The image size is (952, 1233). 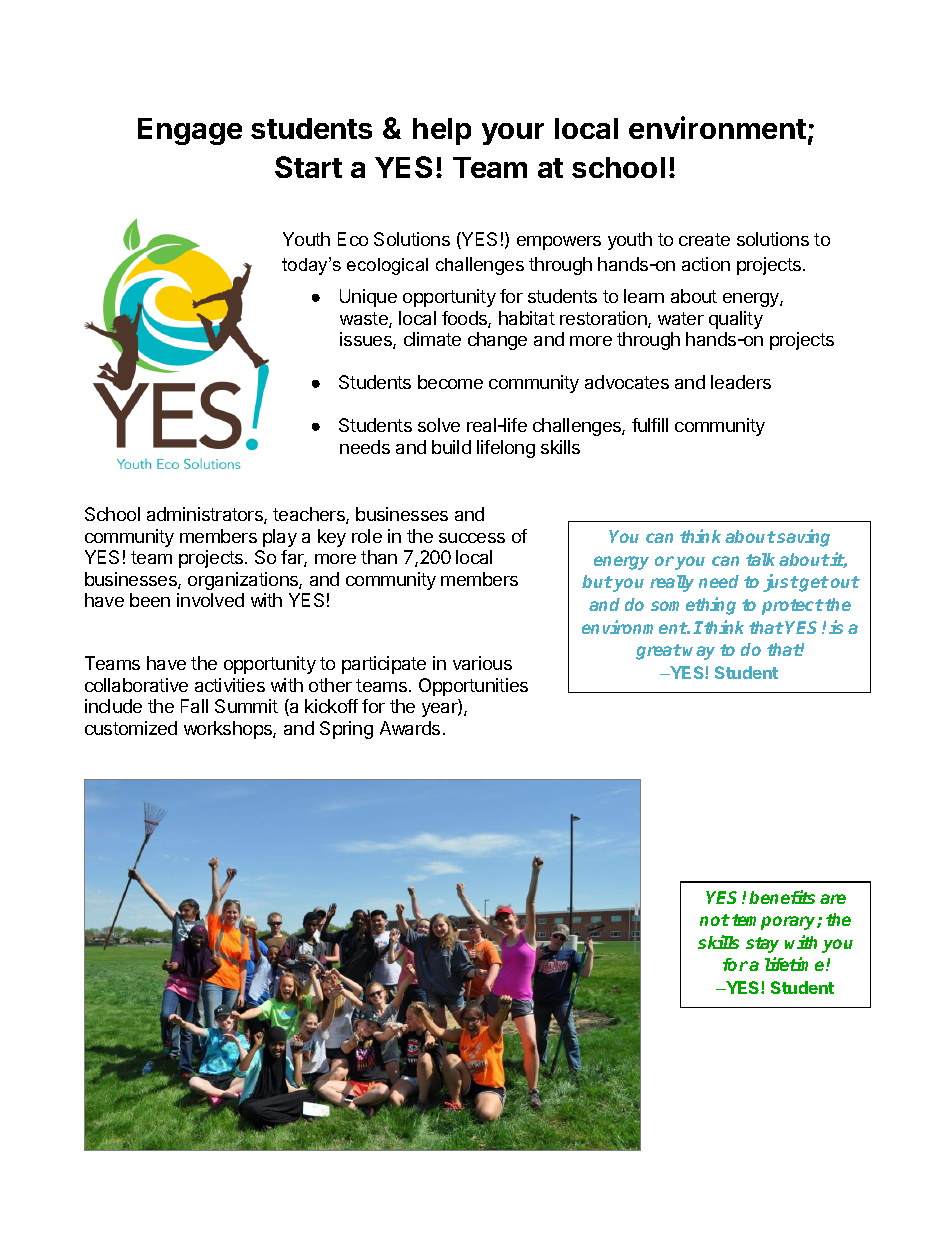 What do you see at coordinates (762, 945) in the screenshot?
I see `stay` at bounding box center [762, 945].
